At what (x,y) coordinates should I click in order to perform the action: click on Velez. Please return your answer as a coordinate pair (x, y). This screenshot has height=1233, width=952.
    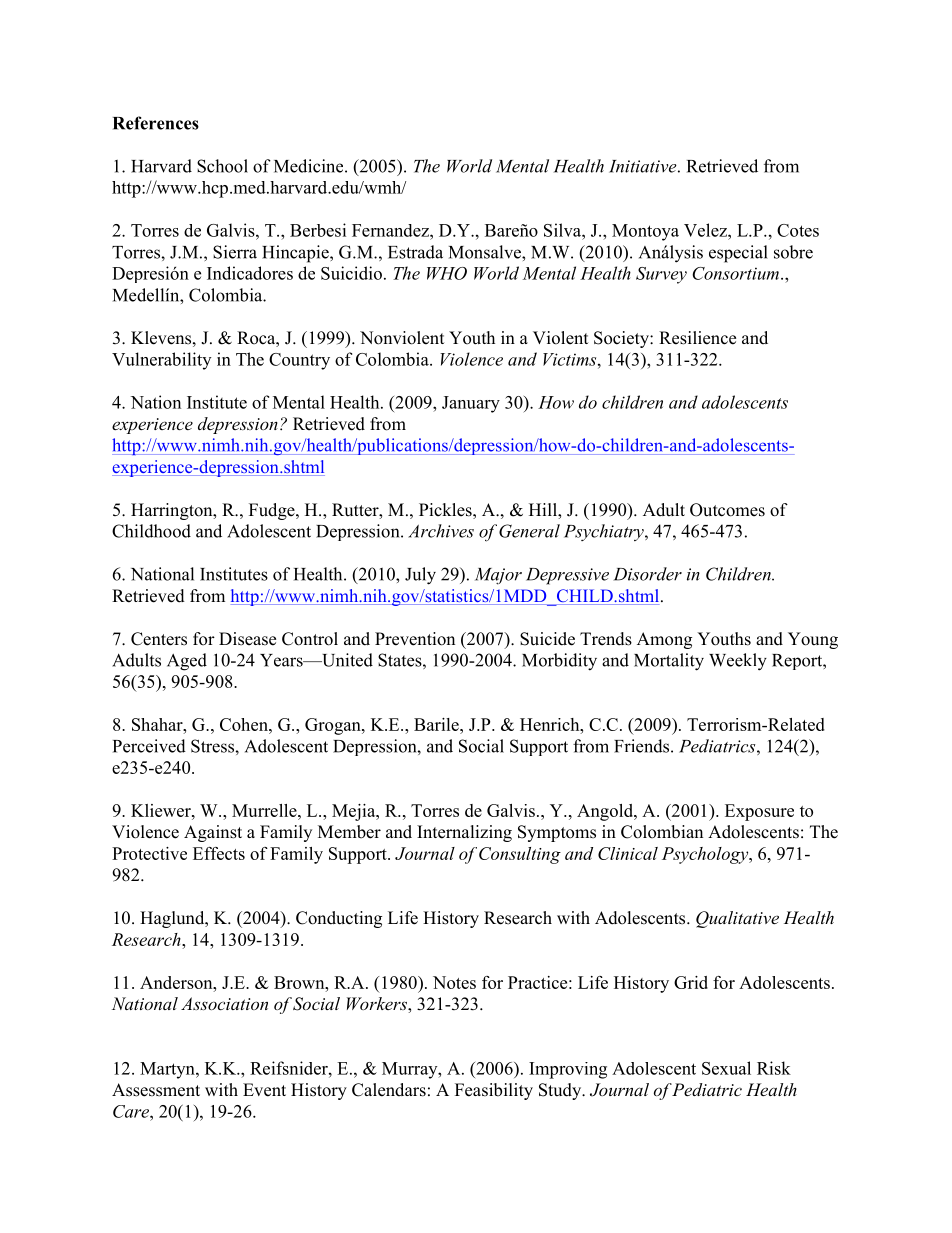
    Looking at the image, I should click on (706, 230).
